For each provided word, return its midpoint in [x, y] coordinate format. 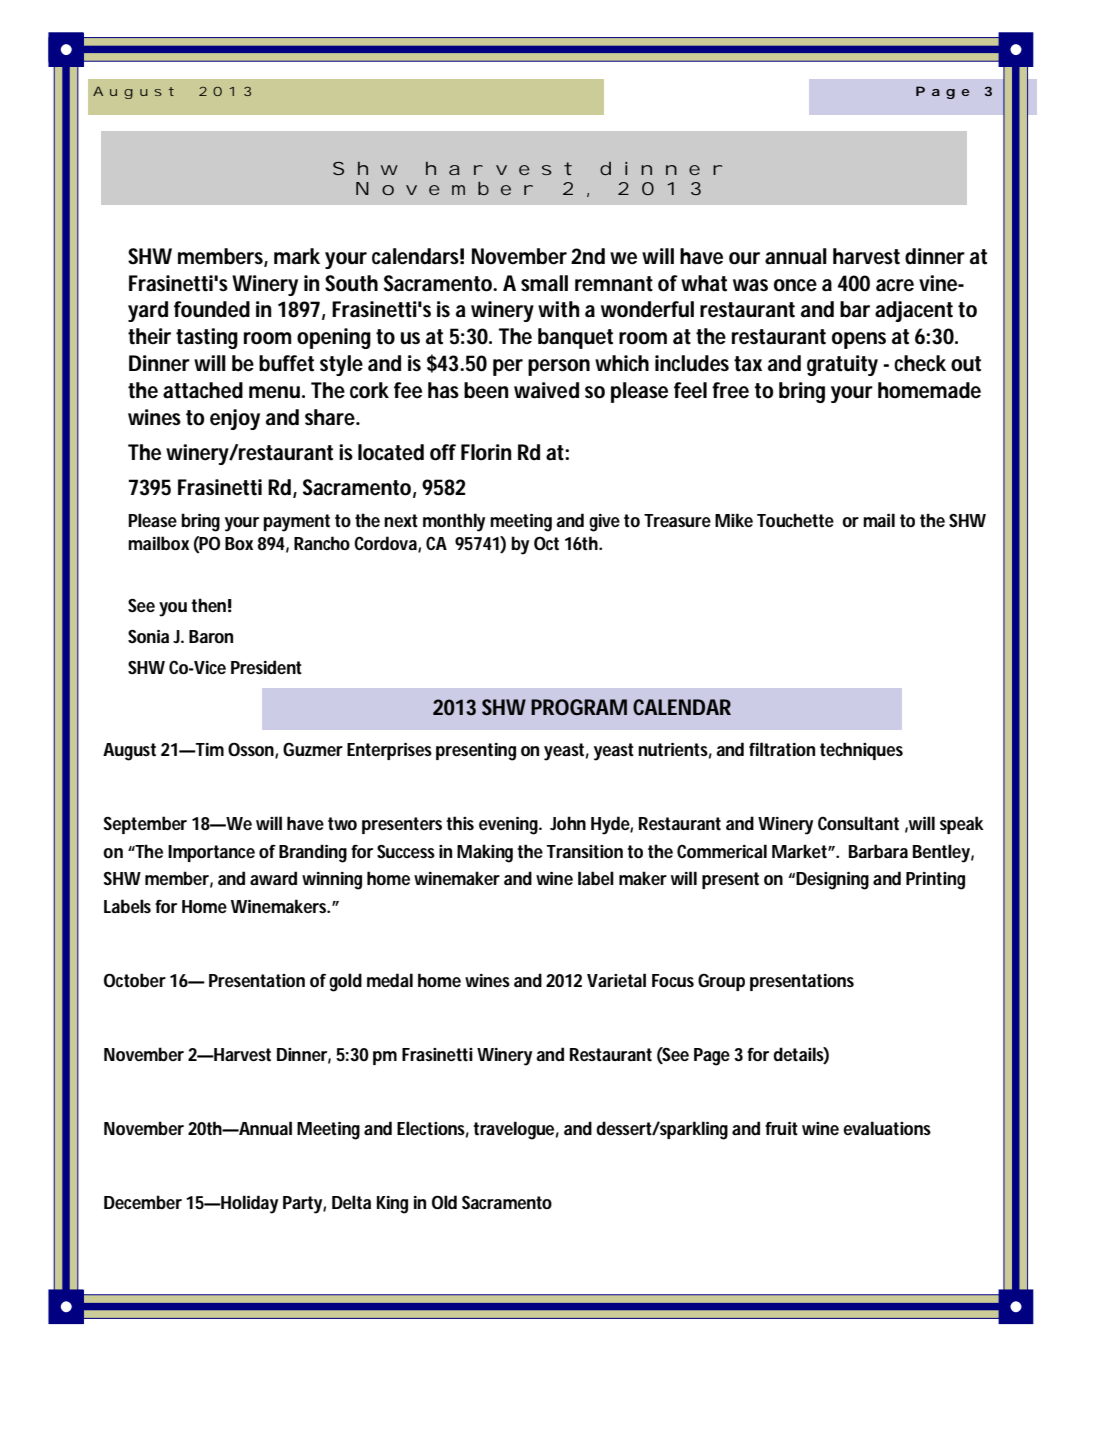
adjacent [914, 311]
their [152, 336]
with [558, 309]
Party [304, 1205]
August [129, 752]
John [568, 823]
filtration [785, 749]
